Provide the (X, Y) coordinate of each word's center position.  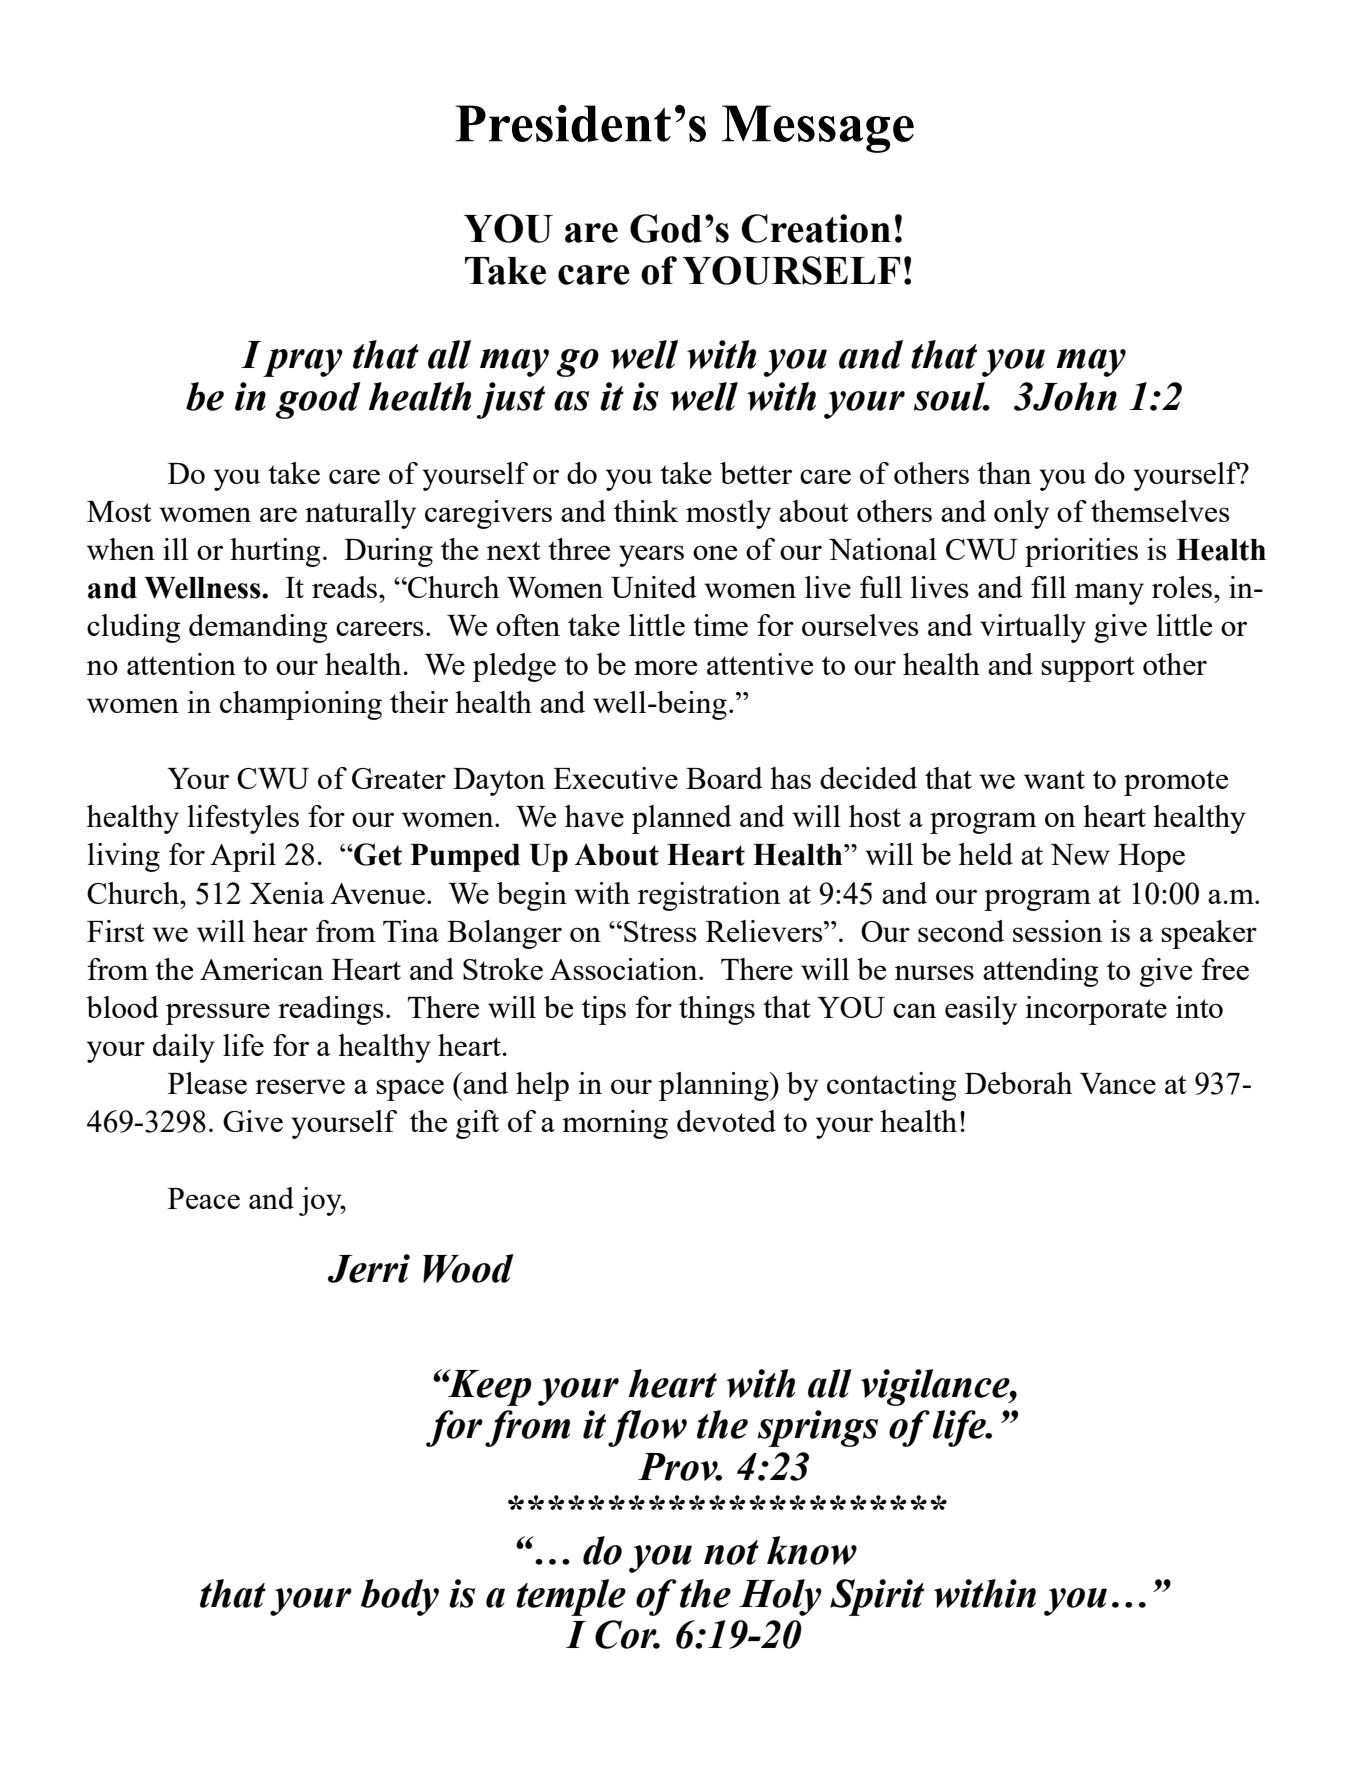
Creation (816, 228)
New (1080, 854)
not (731, 1552)
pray (303, 363)
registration (709, 896)
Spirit (877, 1597)
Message (818, 129)
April (243, 857)
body (400, 1597)
